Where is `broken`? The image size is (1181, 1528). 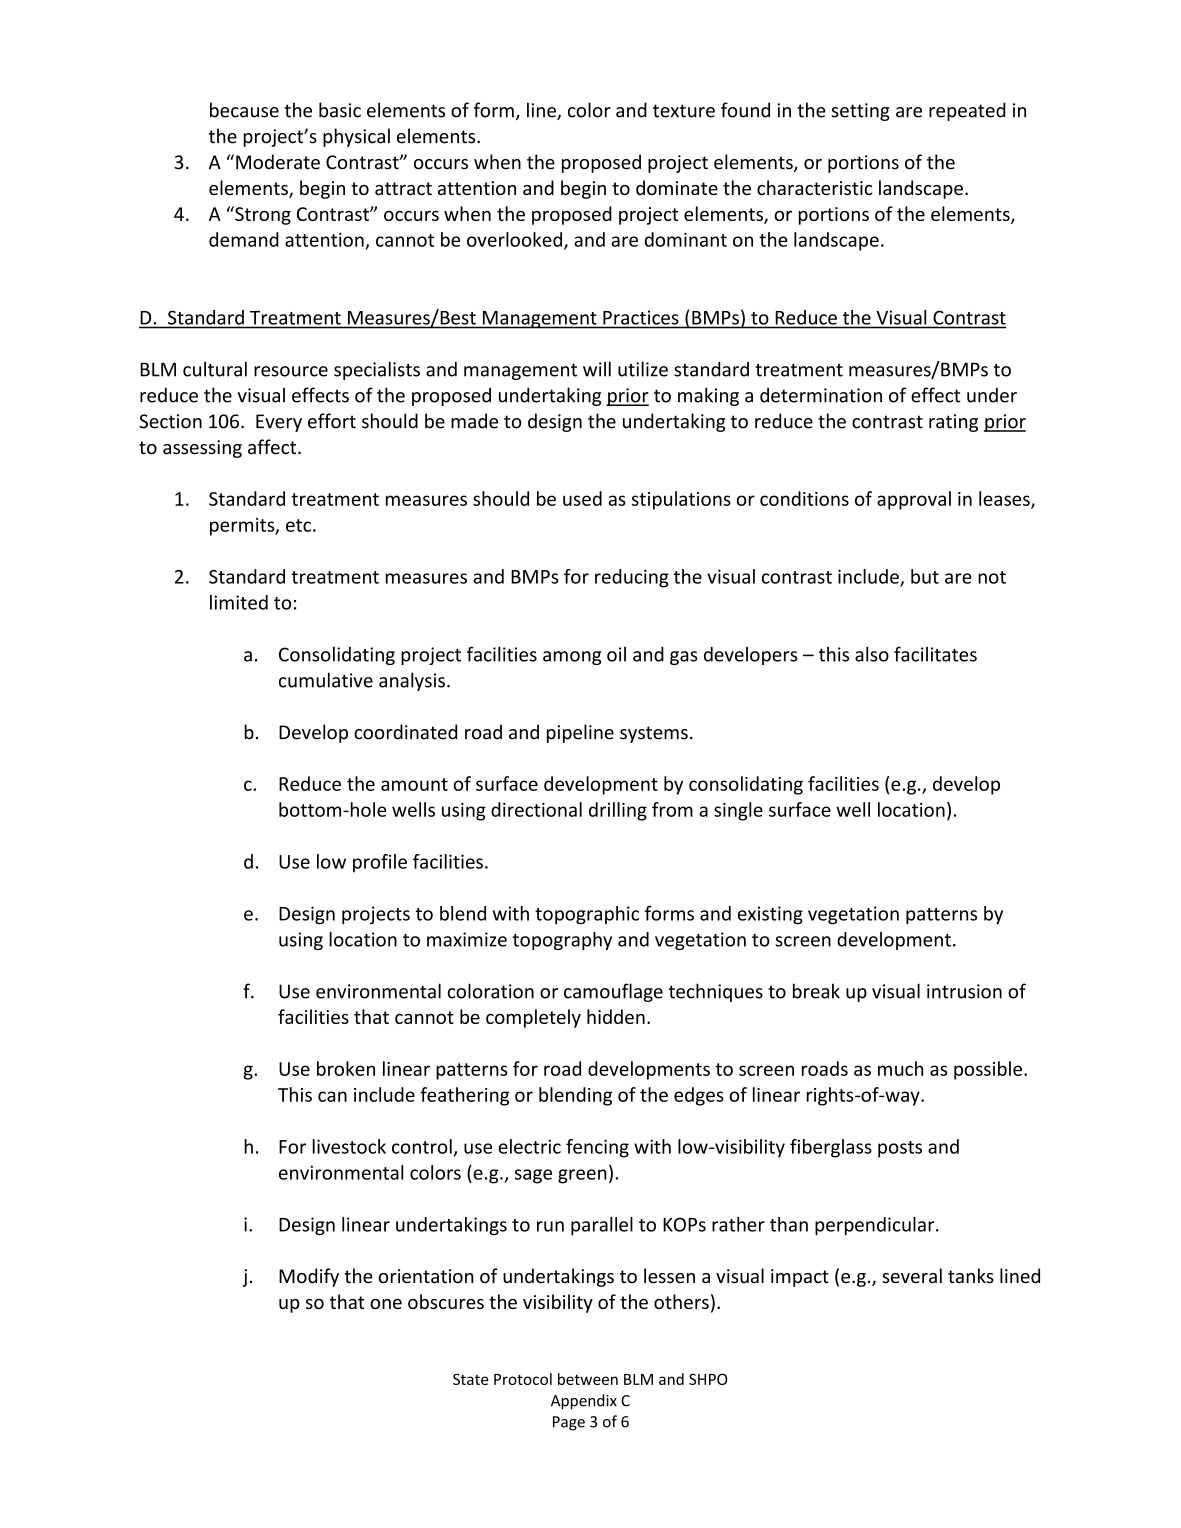 broken is located at coordinates (346, 1068).
